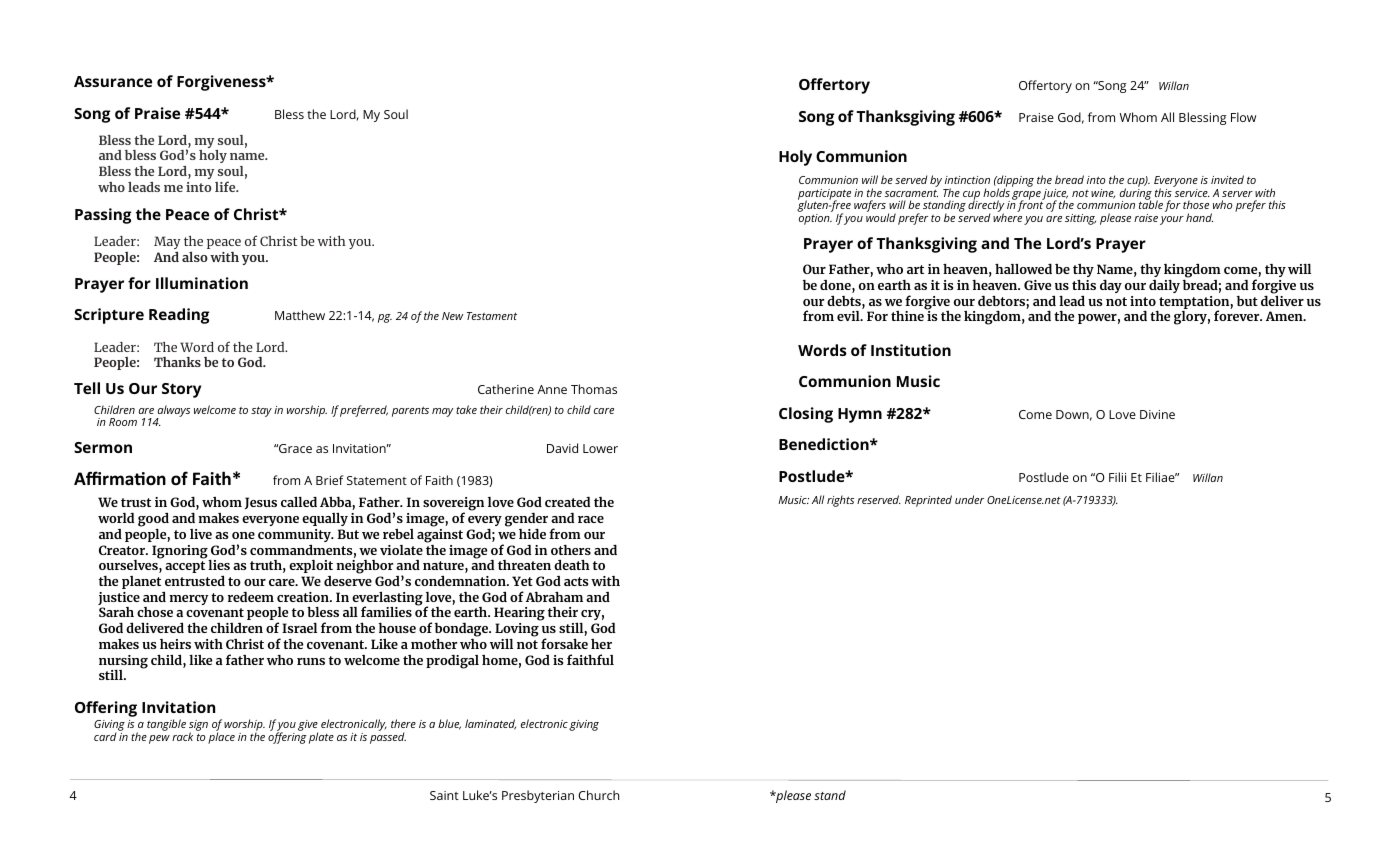 This image has height=850, width=1400. What do you see at coordinates (1243, 117) in the image?
I see `Flow` at bounding box center [1243, 117].
